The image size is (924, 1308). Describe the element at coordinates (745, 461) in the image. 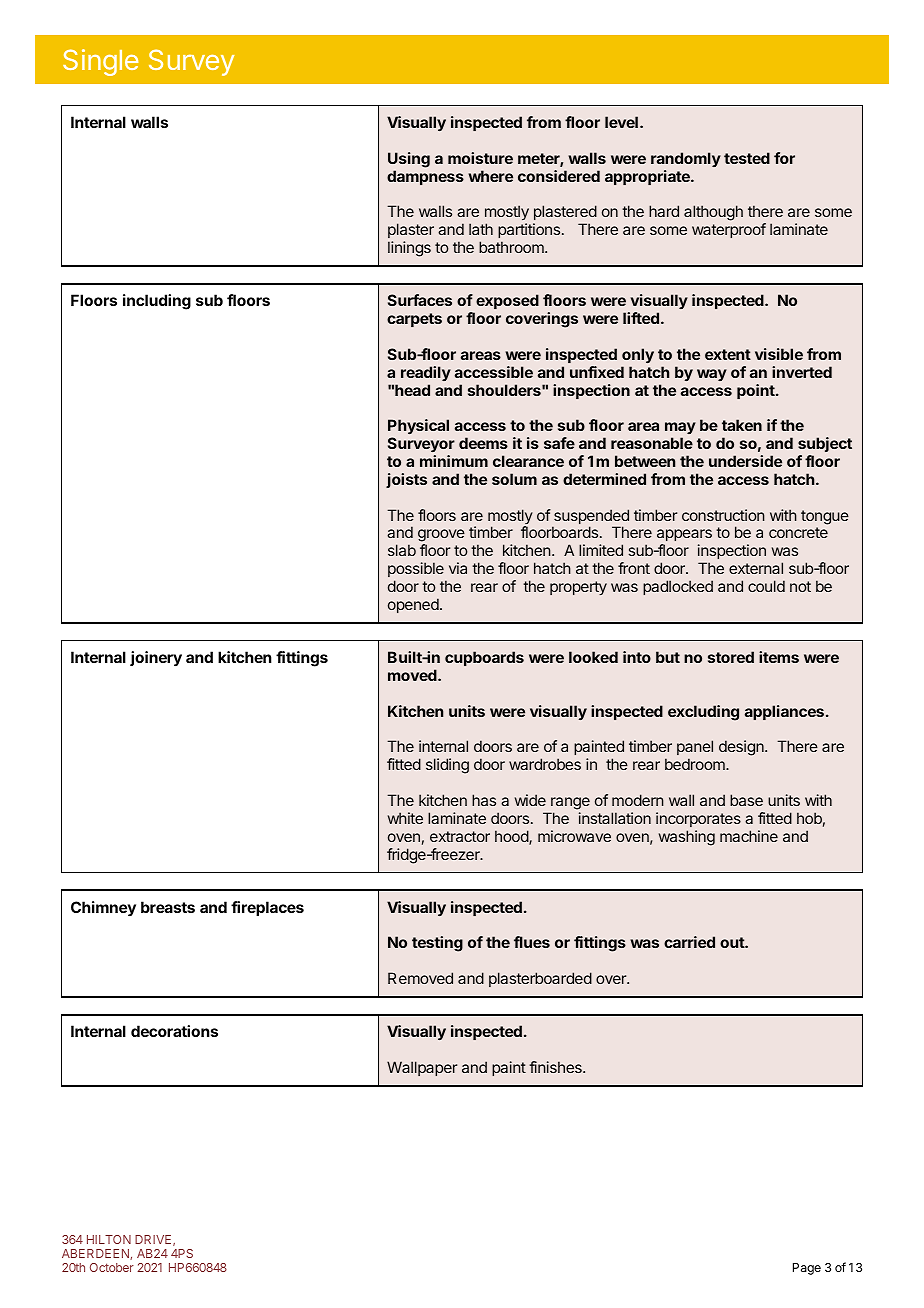

I see `underside` at that location.
